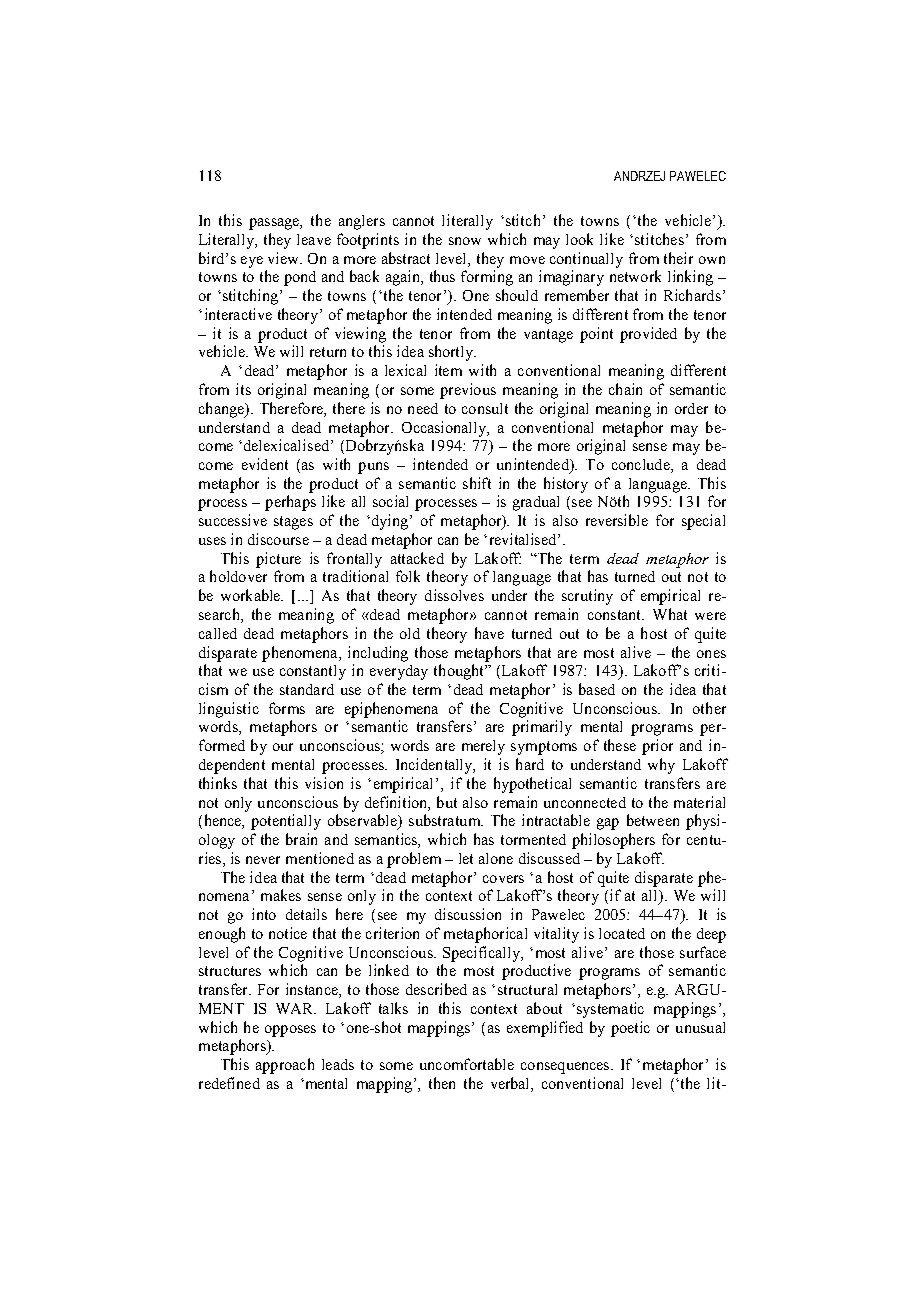 The image size is (924, 1308). Describe the element at coordinates (285, 1066) in the screenshot. I see `approach` at that location.
